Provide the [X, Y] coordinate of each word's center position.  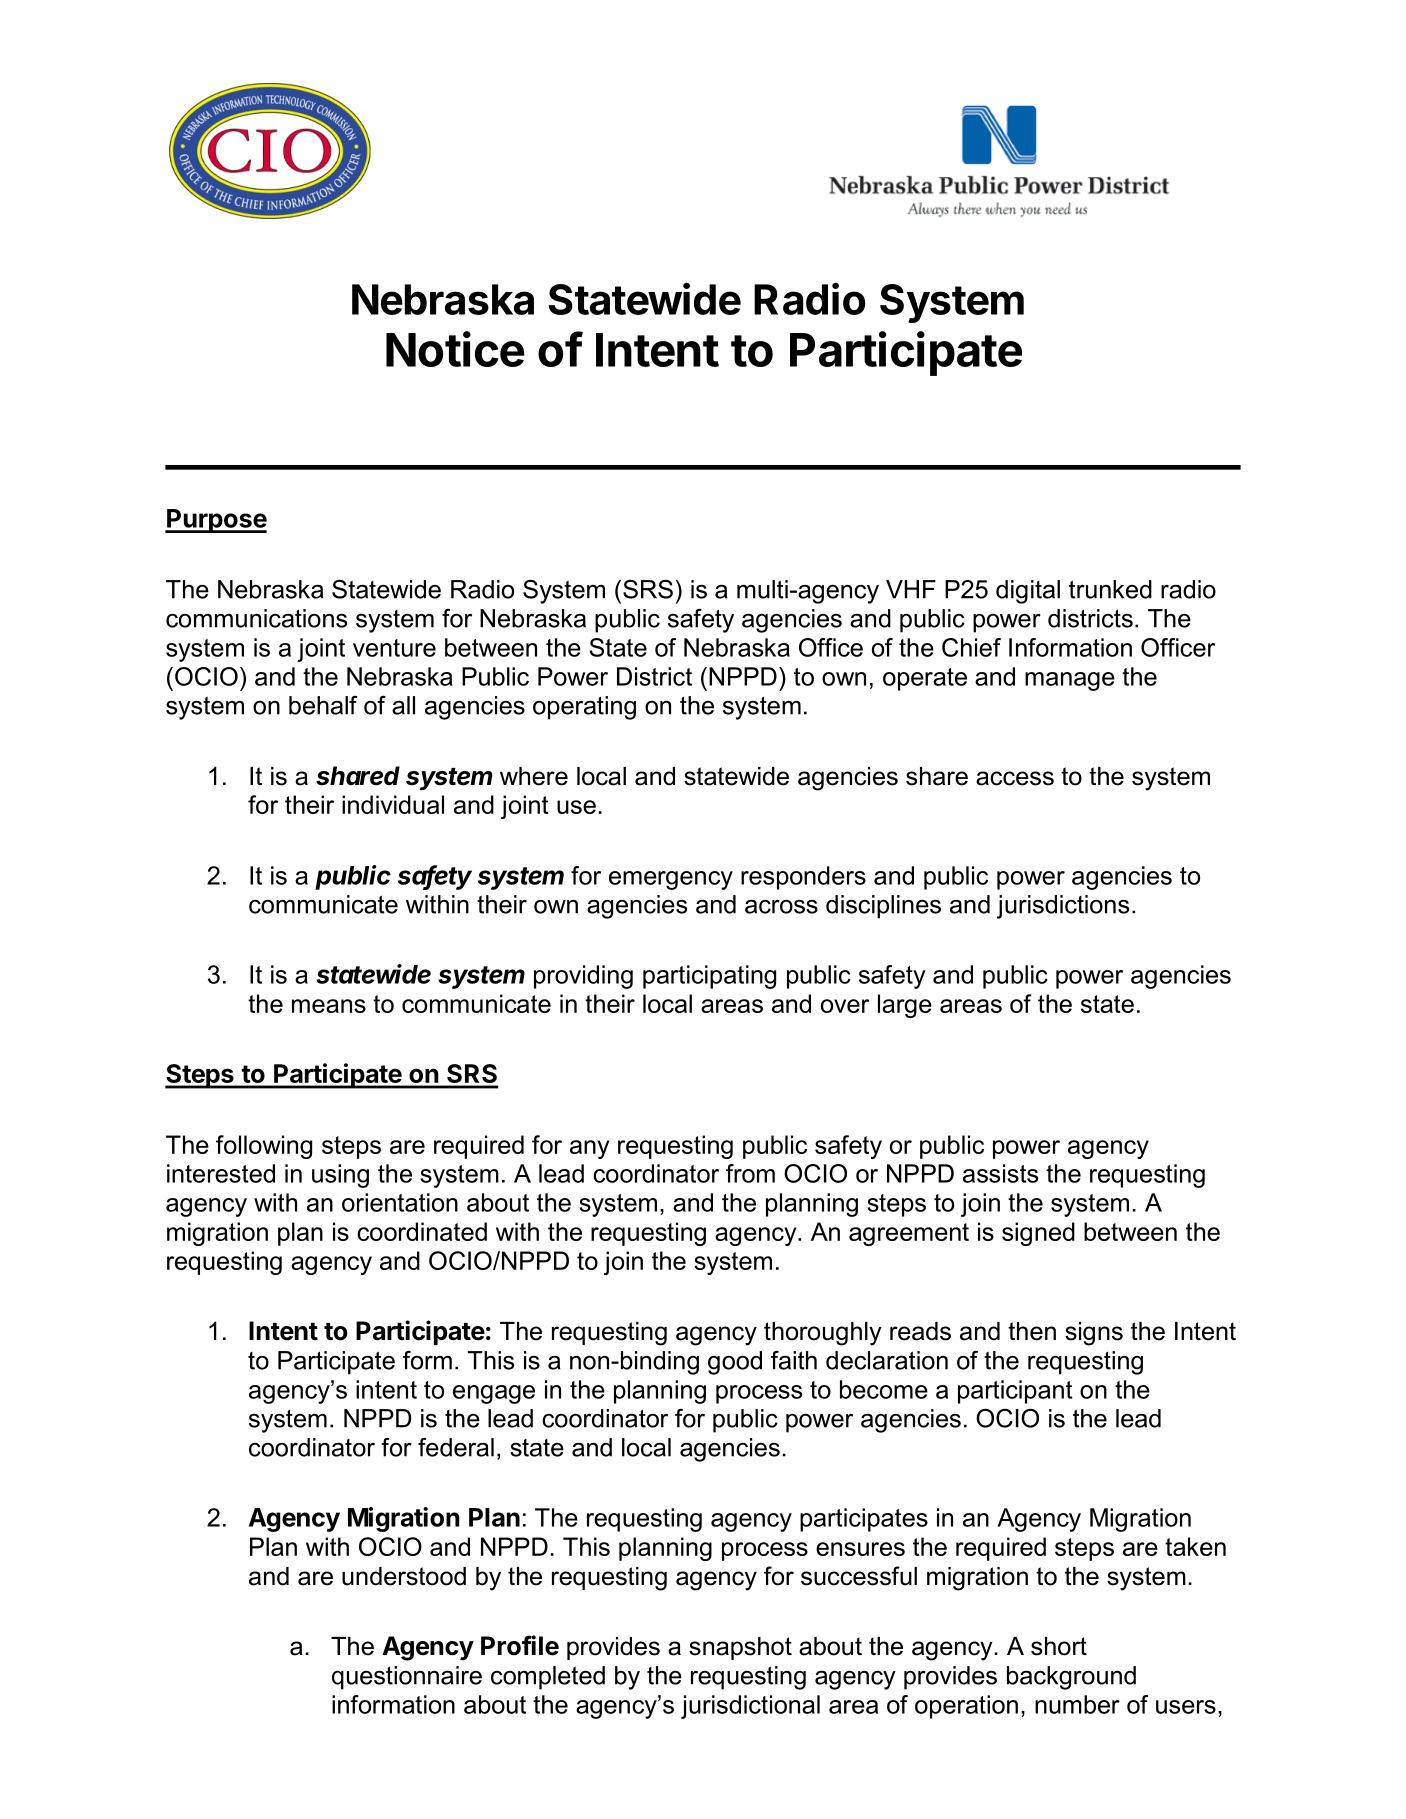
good [735, 1363]
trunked [1110, 589]
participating [709, 977]
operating [584, 708]
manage [1070, 681]
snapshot [740, 1648]
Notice [455, 349]
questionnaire [407, 1678]
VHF [911, 589]
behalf [323, 705]
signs [1094, 1334]
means [329, 1006]
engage [494, 1394]
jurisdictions [1063, 907]
